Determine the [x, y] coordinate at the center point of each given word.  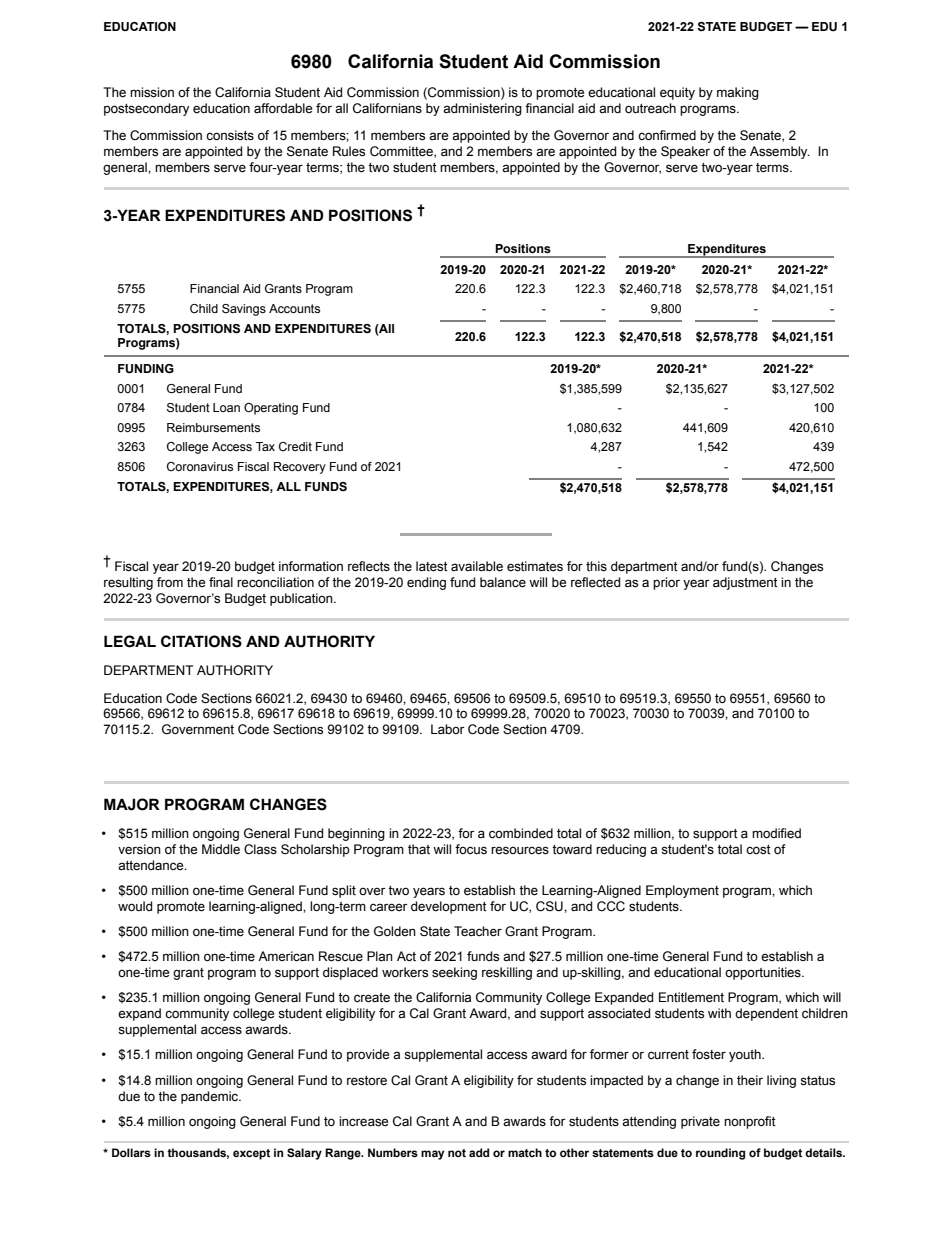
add [479, 1152]
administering [482, 109]
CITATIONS [201, 641]
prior [666, 583]
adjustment [745, 583]
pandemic [211, 1097]
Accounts [294, 308]
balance [503, 582]
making [738, 93]
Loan [226, 407]
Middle [221, 849]
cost [758, 850]
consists [230, 135]
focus [471, 849]
